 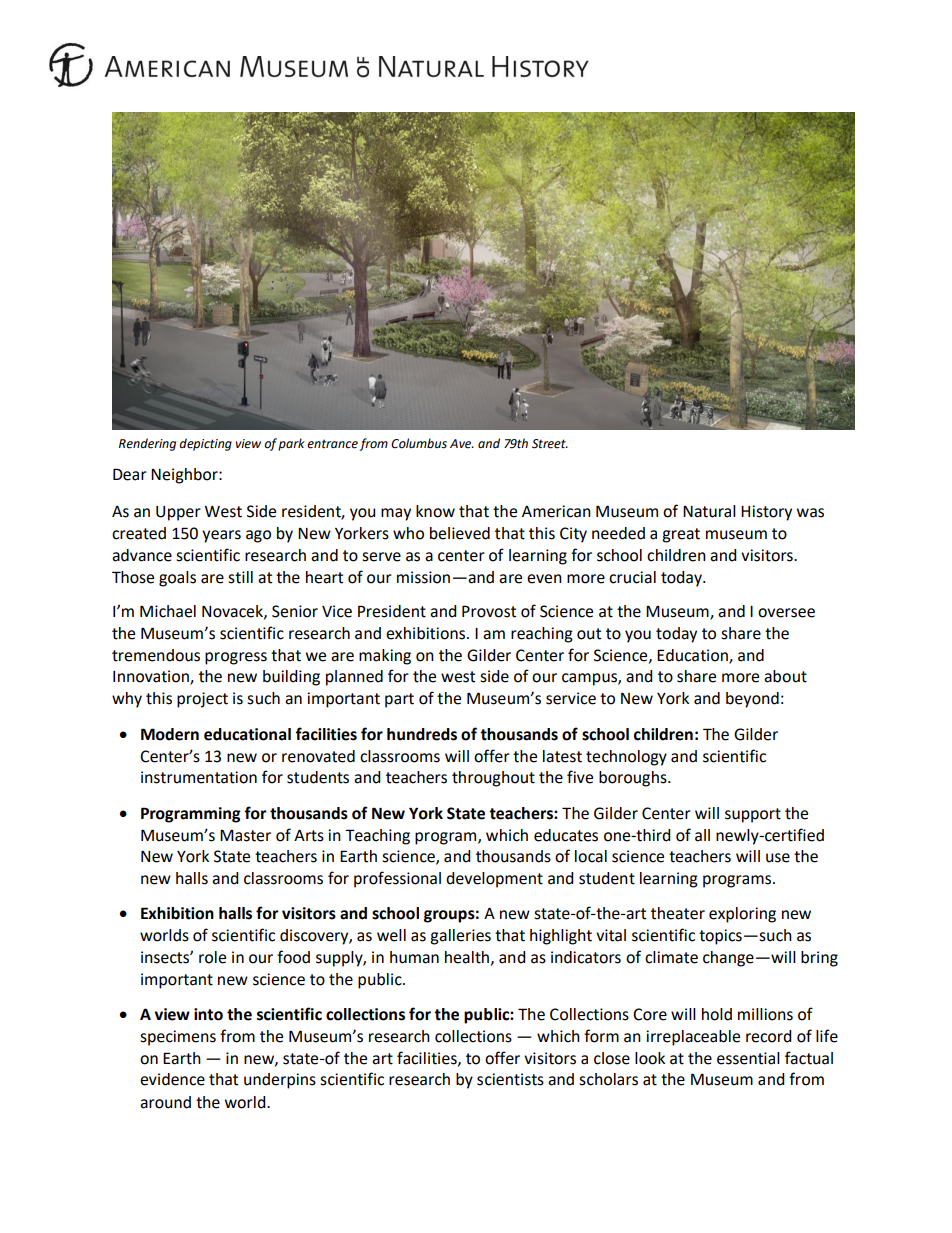 I want to click on Neighbor, so click(x=185, y=476).
